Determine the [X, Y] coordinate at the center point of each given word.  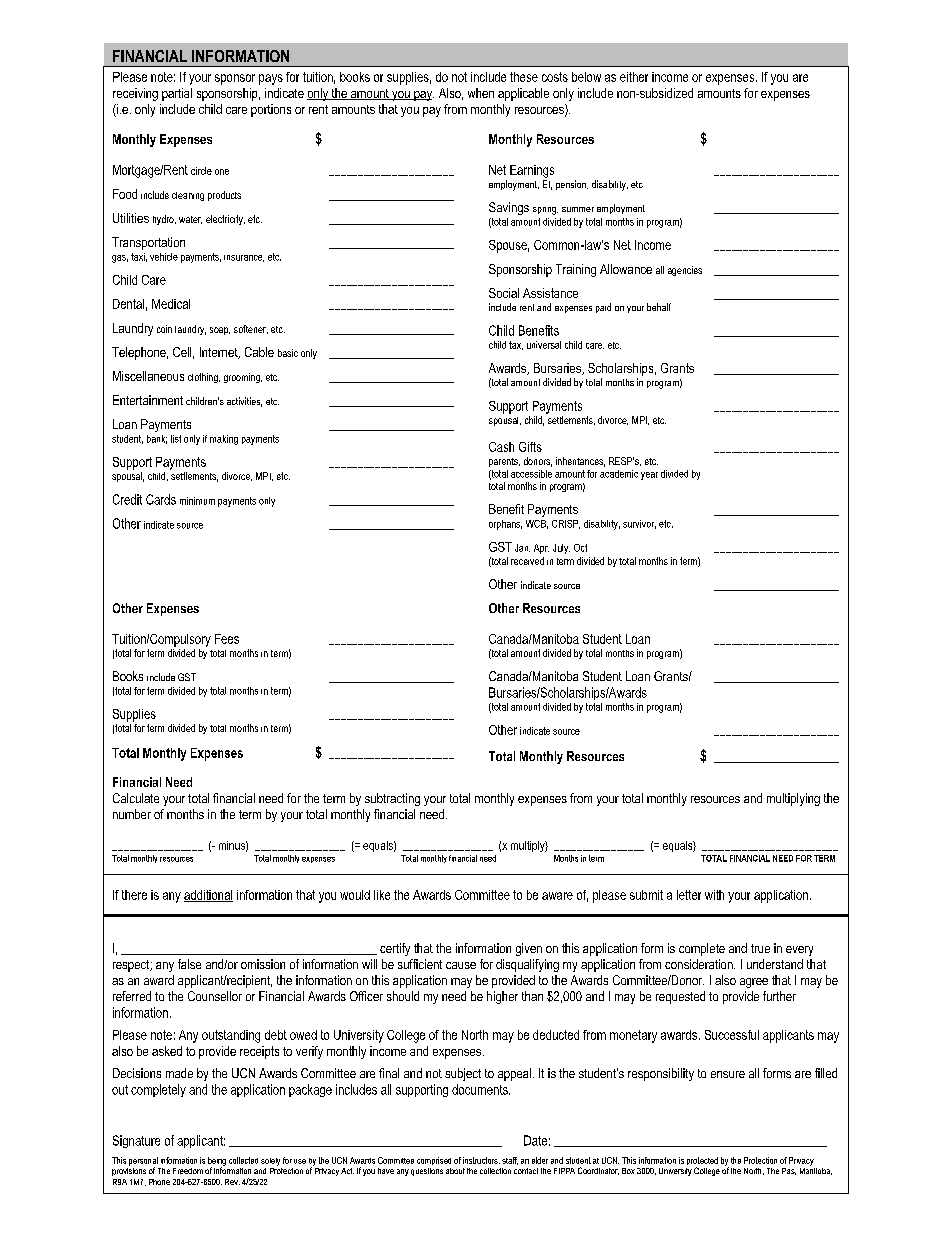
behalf [659, 307]
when [481, 93]
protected [702, 1162]
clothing [204, 378]
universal [544, 345]
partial [177, 94]
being [217, 1162]
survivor [639, 524]
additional [208, 896]
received [527, 561]
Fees [227, 639]
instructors [481, 1160]
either [634, 77]
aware [557, 896]
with [714, 895]
